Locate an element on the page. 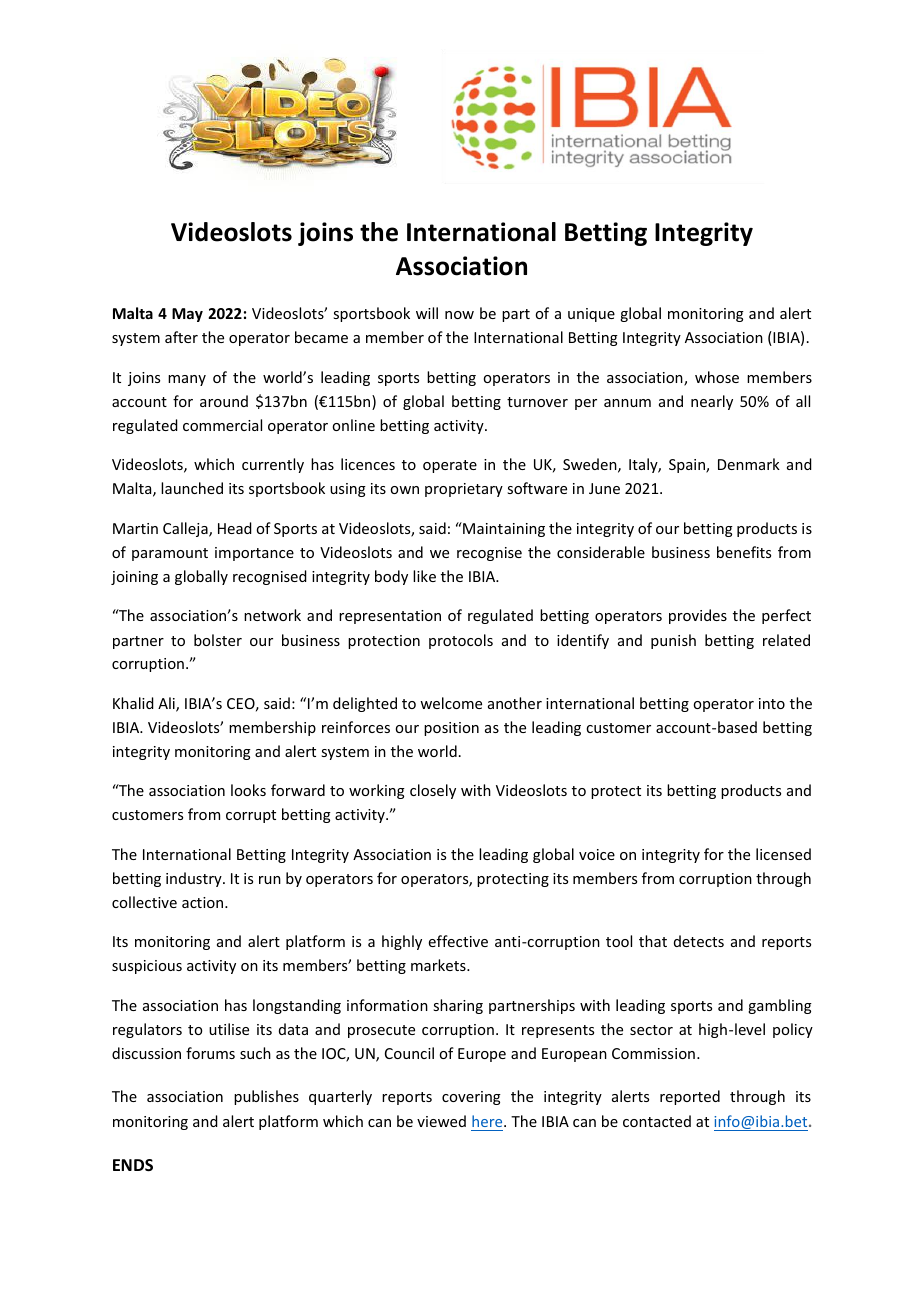 This page has height=1308, width=924. publishes is located at coordinates (266, 1097).
